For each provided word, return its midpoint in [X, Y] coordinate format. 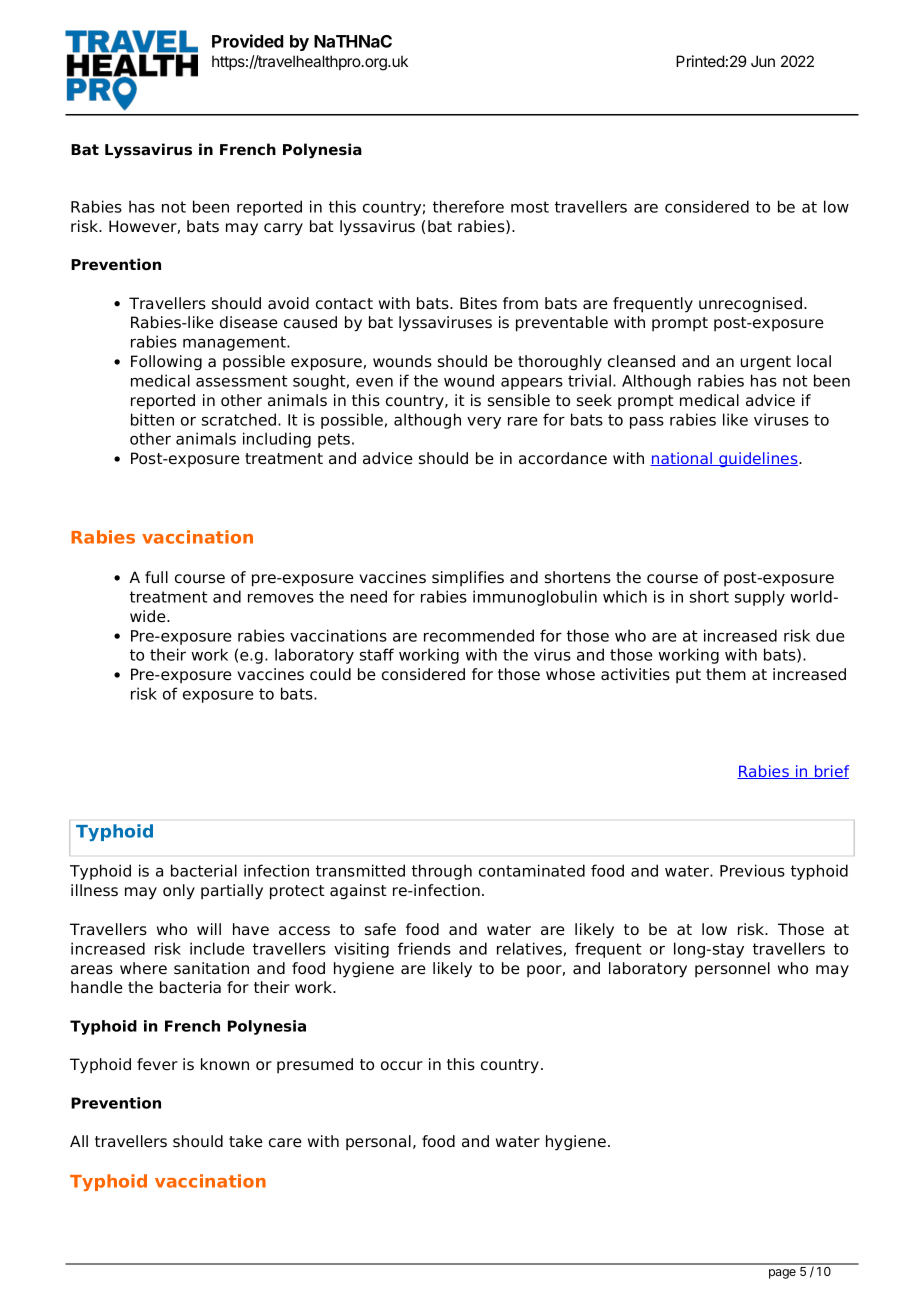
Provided [248, 41]
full [156, 577]
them [726, 674]
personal [378, 1143]
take [246, 1141]
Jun [763, 61]
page [782, 1274]
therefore [468, 206]
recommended [479, 635]
